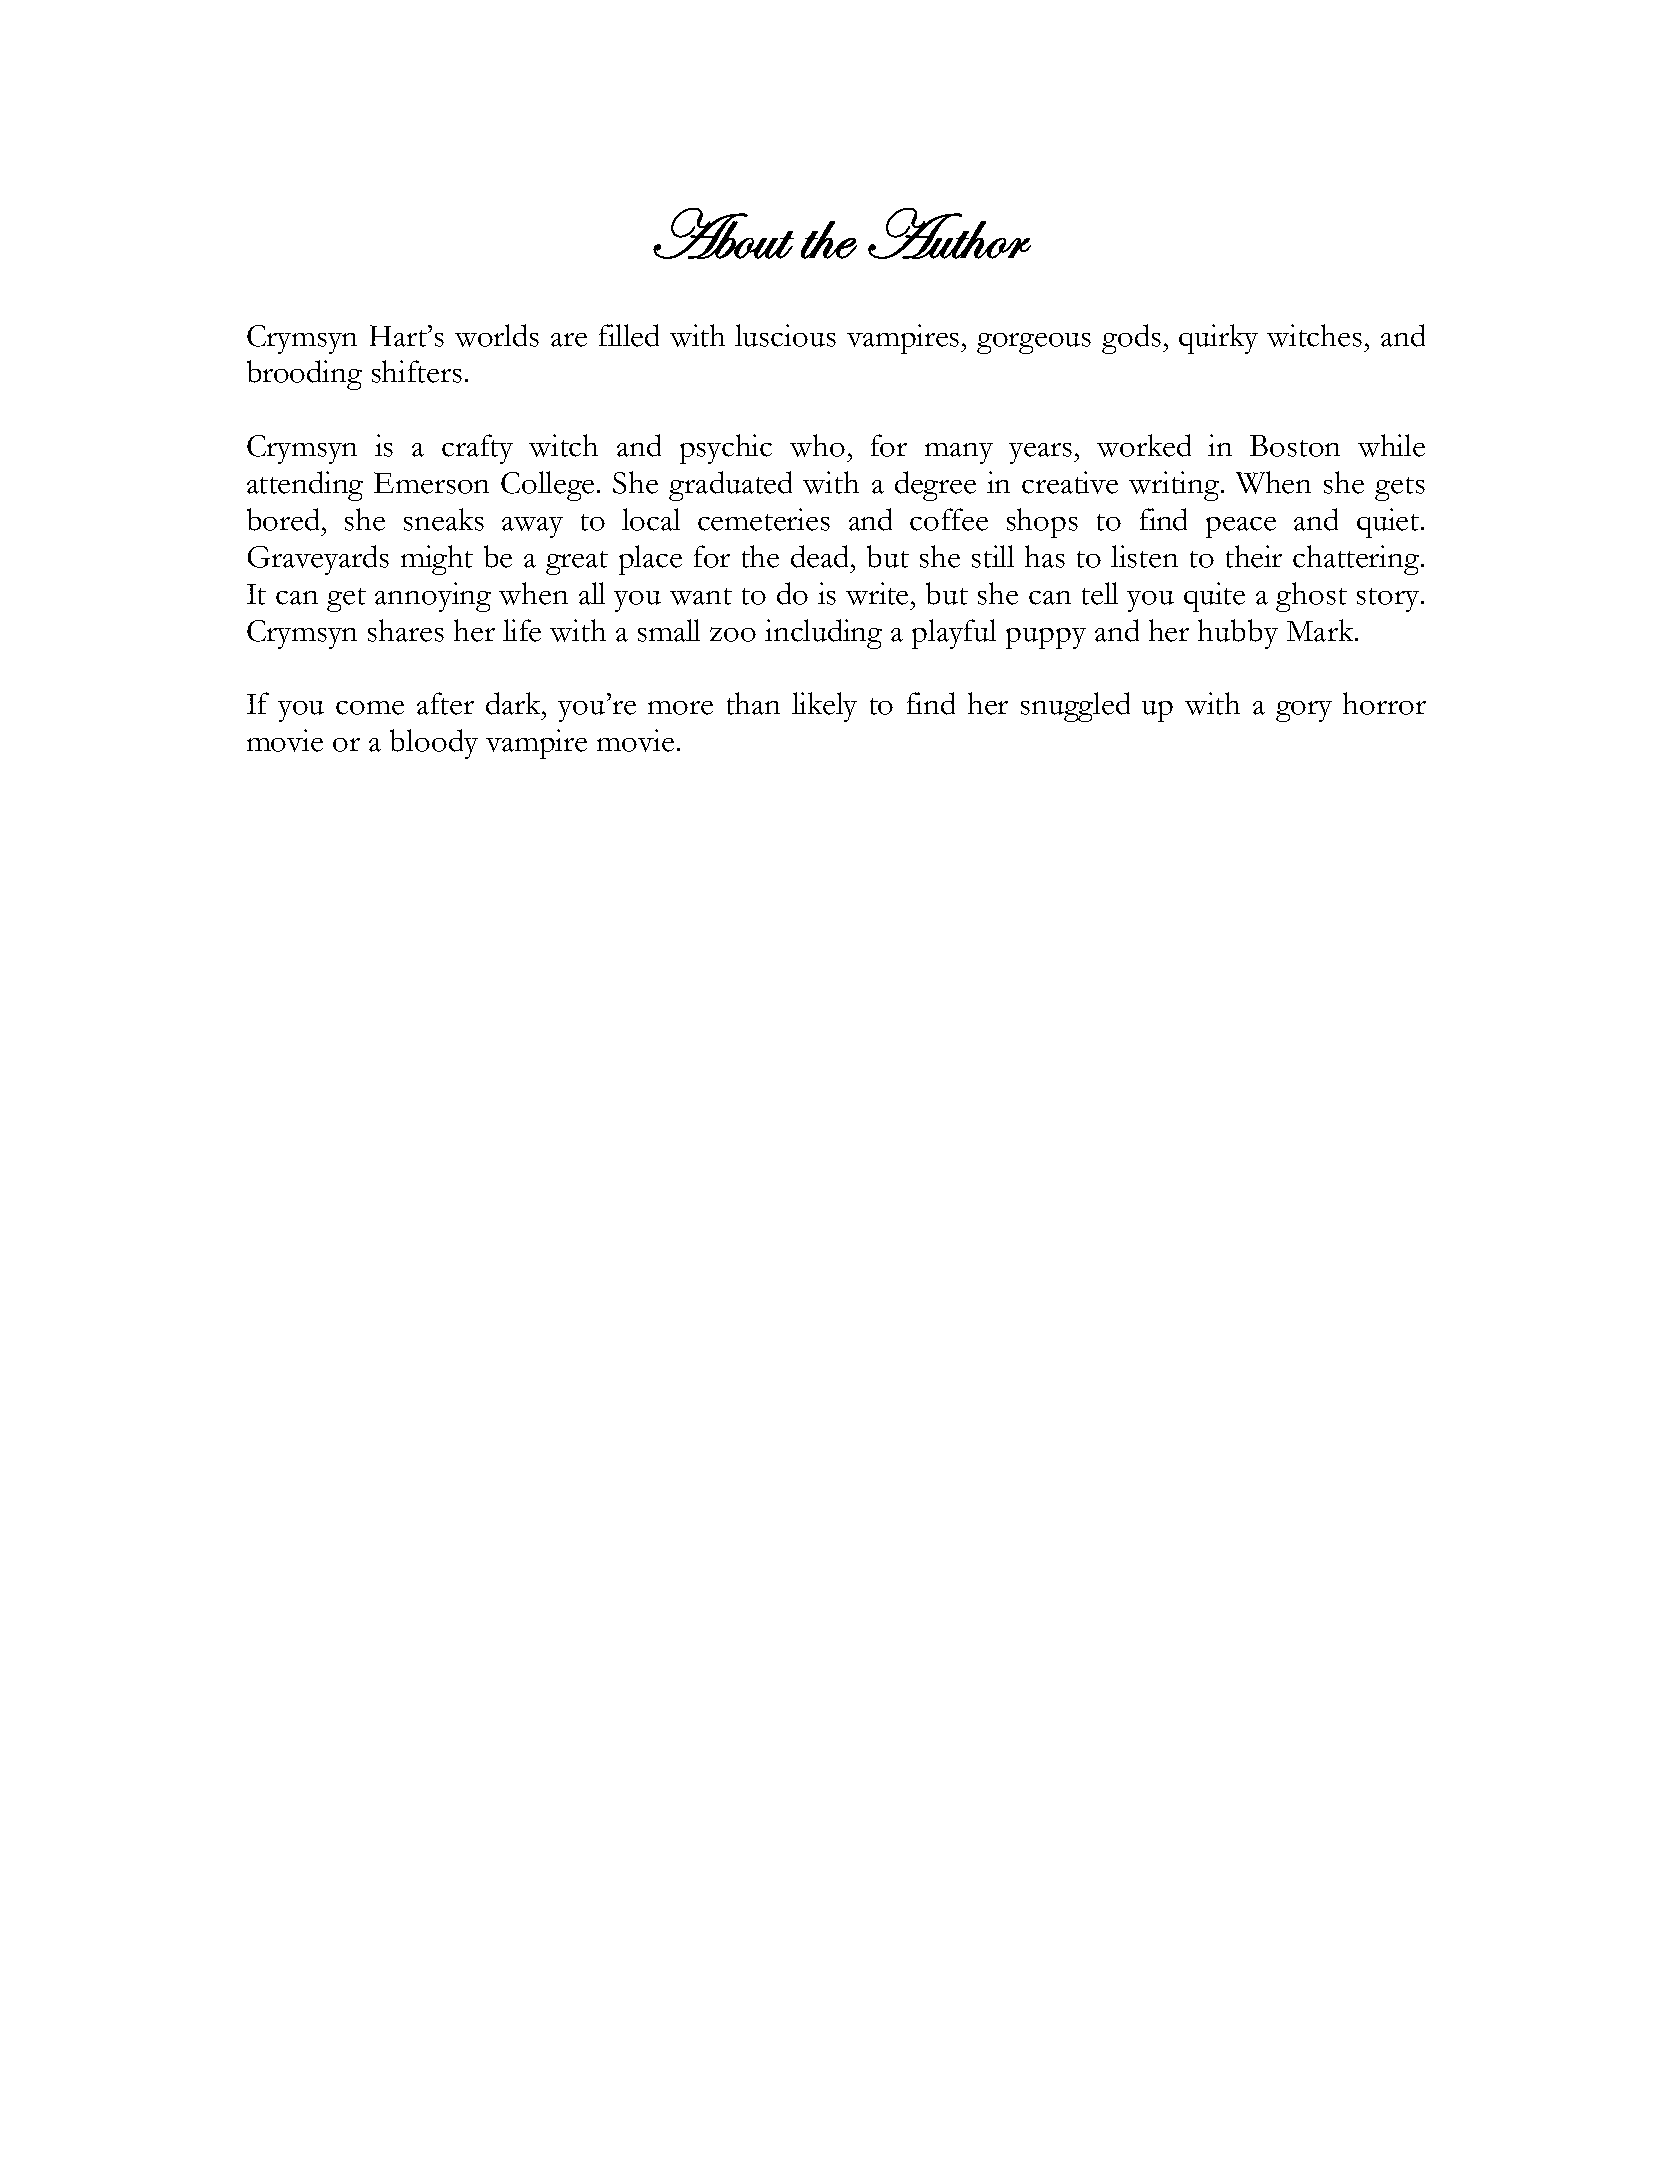 The height and width of the screenshot is (2164, 1672). Describe the element at coordinates (434, 744) in the screenshot. I see `bloody` at that location.
